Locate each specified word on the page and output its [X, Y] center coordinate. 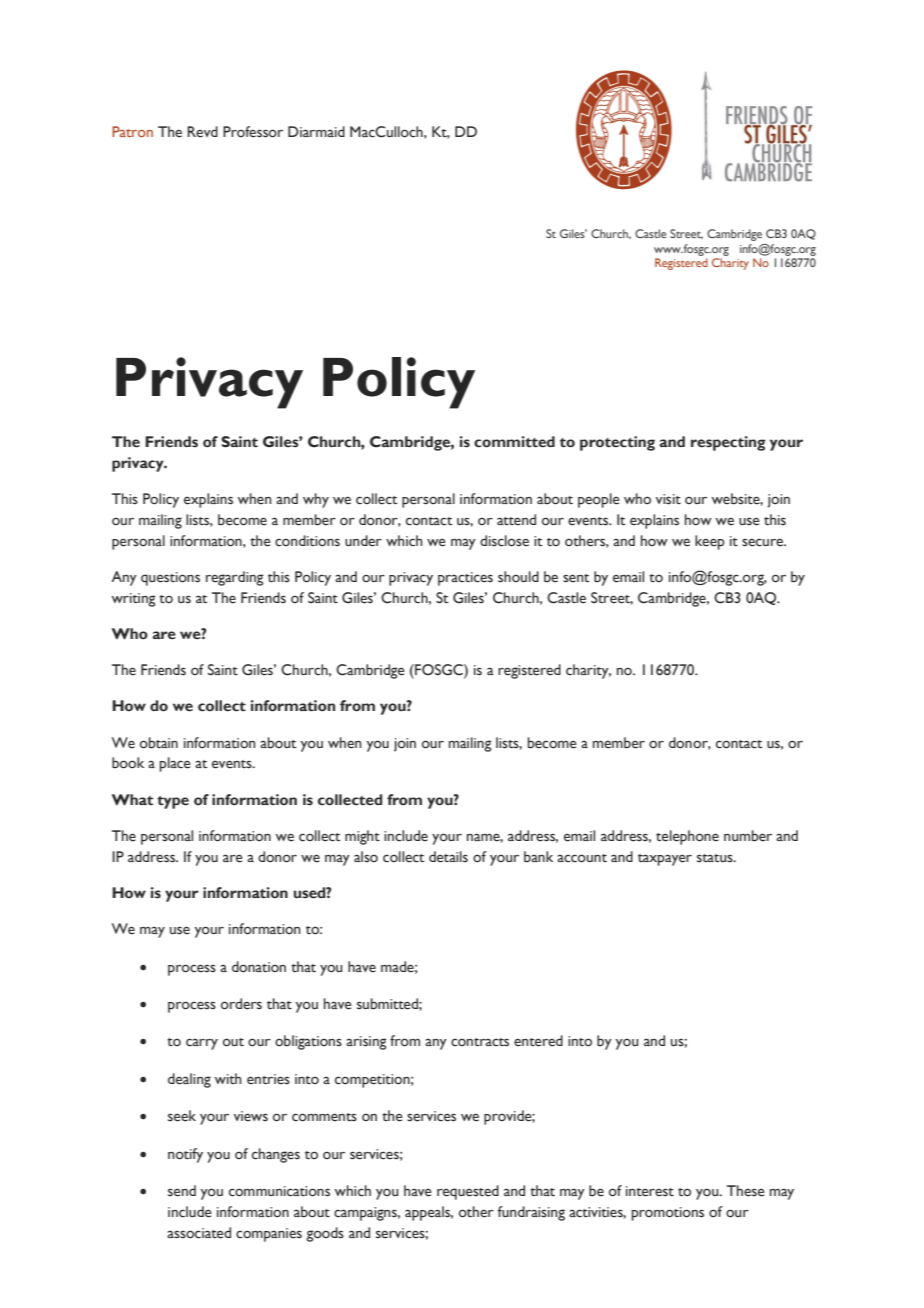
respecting [728, 443]
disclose [504, 541]
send [182, 1191]
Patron [132, 131]
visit [668, 499]
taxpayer [665, 860]
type [173, 802]
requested [468, 1192]
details [448, 857]
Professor [253, 132]
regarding [235, 578]
